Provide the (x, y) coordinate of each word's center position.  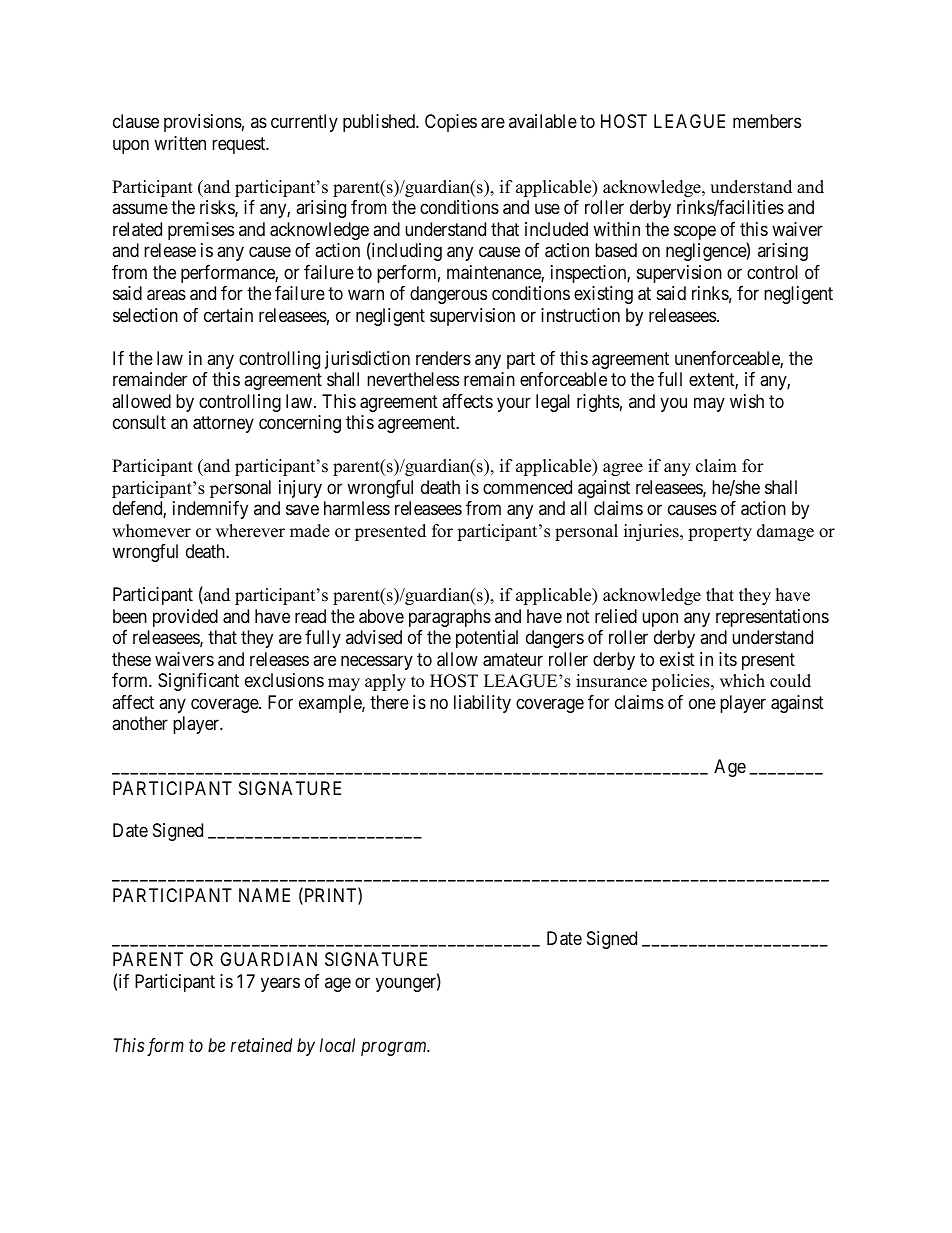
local (337, 1045)
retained (262, 1045)
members (767, 121)
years (280, 984)
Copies (451, 123)
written (180, 143)
